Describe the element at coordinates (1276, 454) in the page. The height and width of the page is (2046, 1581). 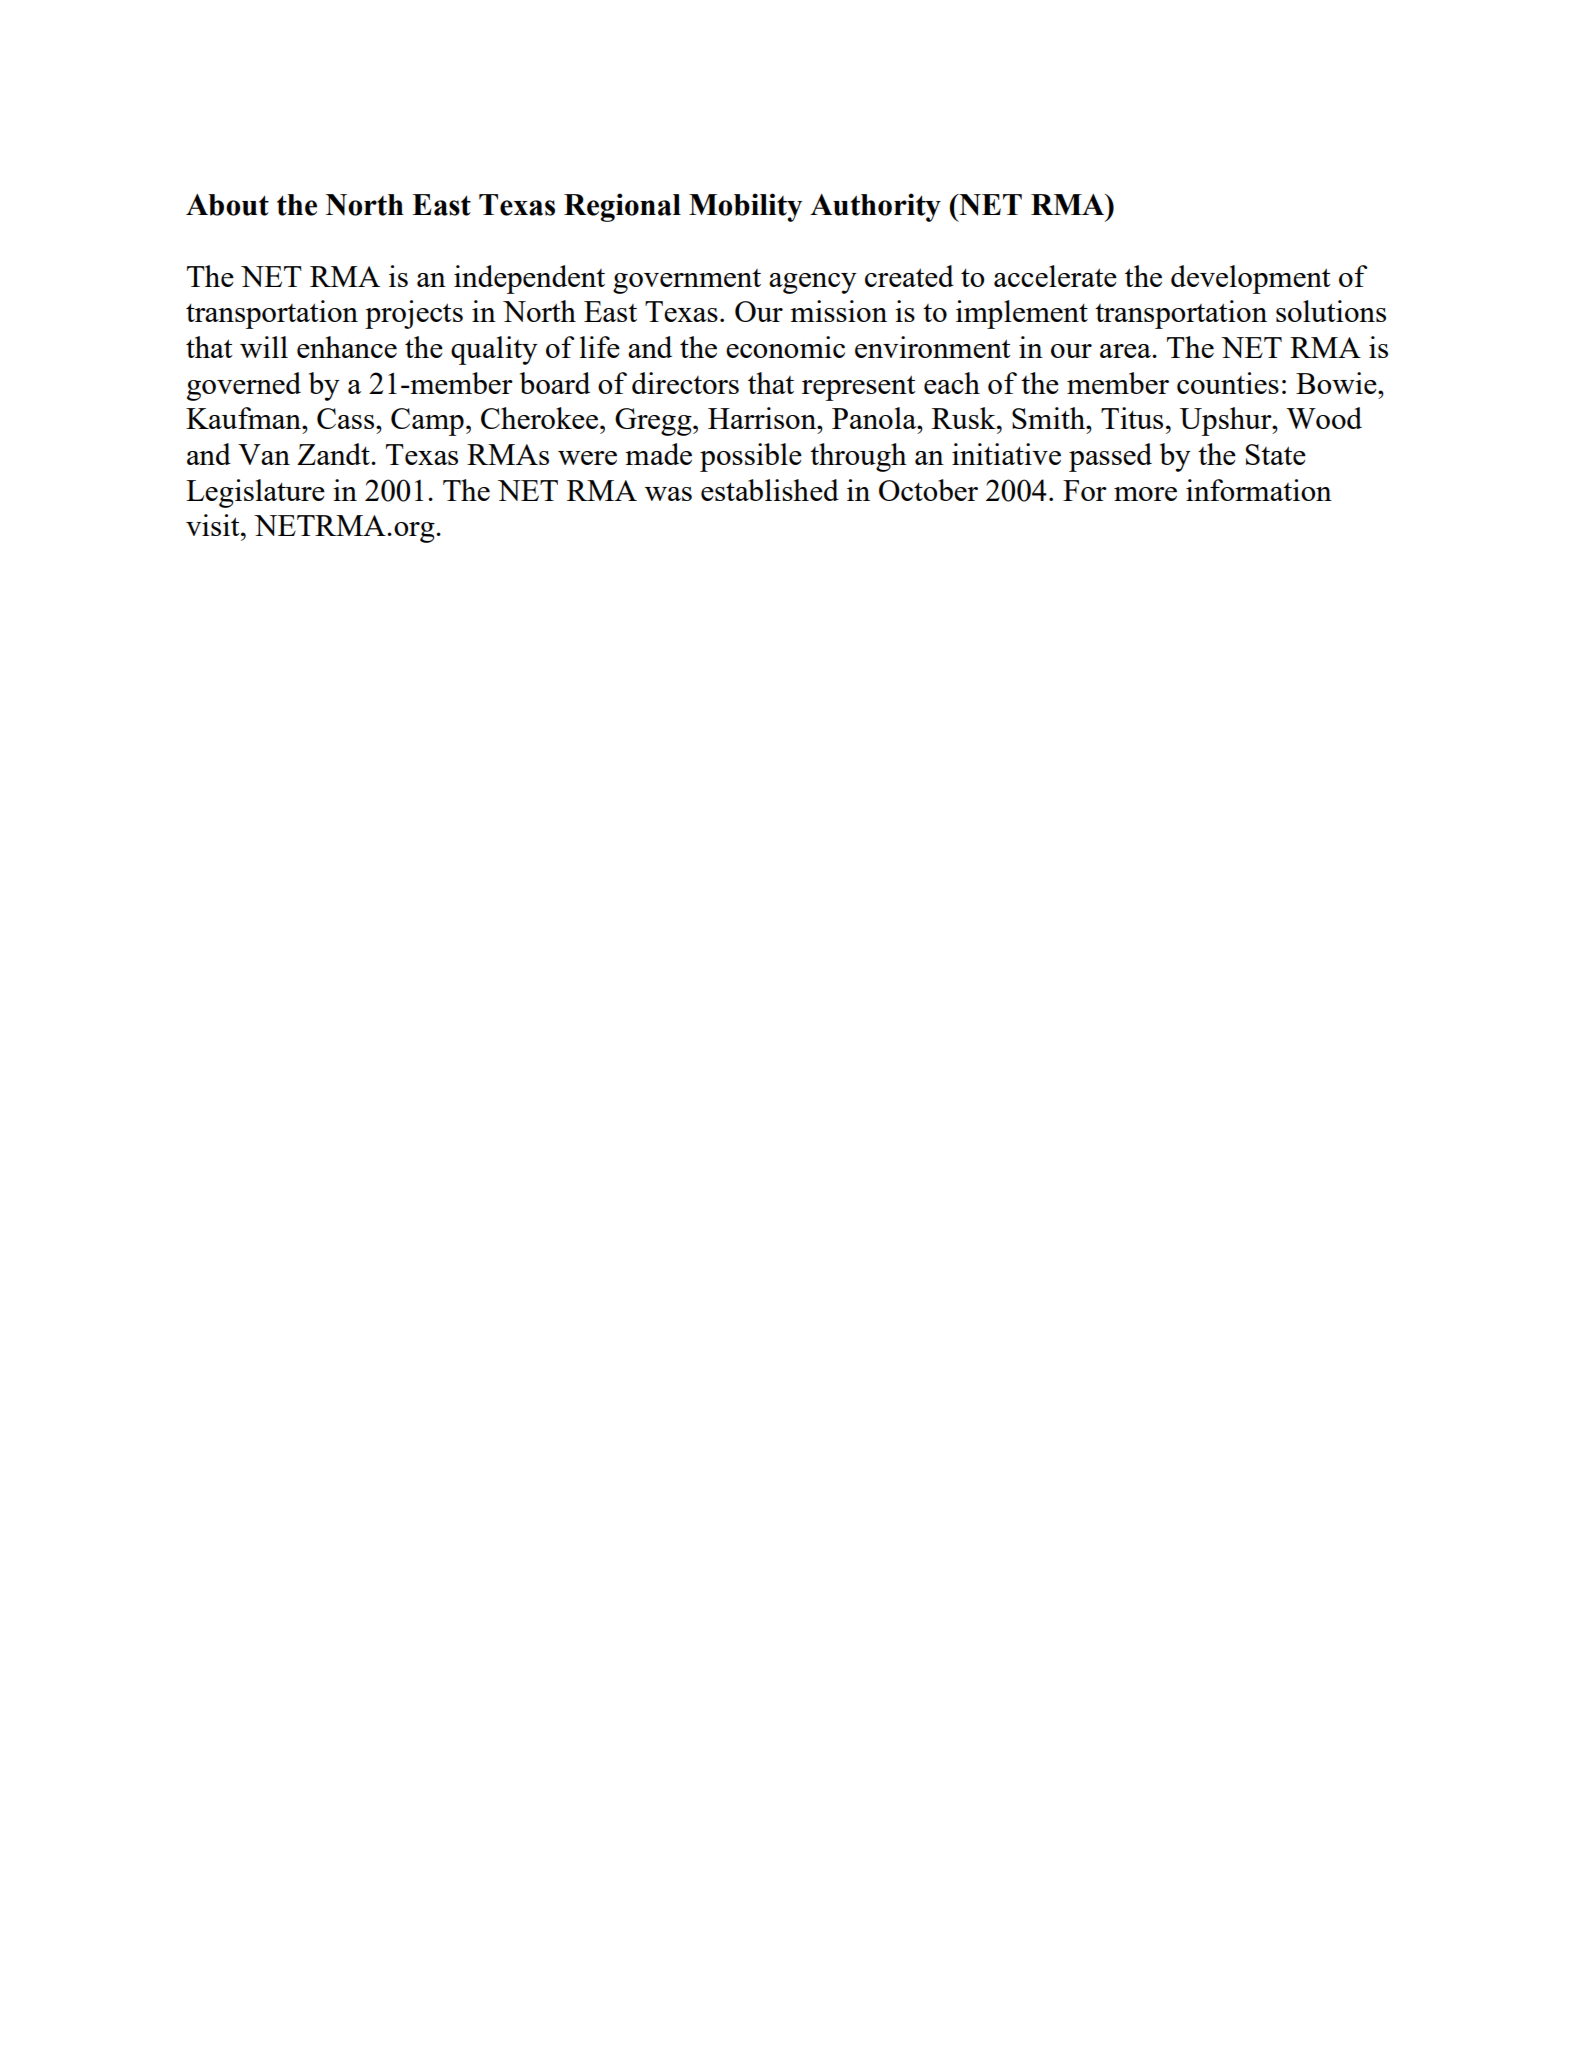
I see `State` at that location.
